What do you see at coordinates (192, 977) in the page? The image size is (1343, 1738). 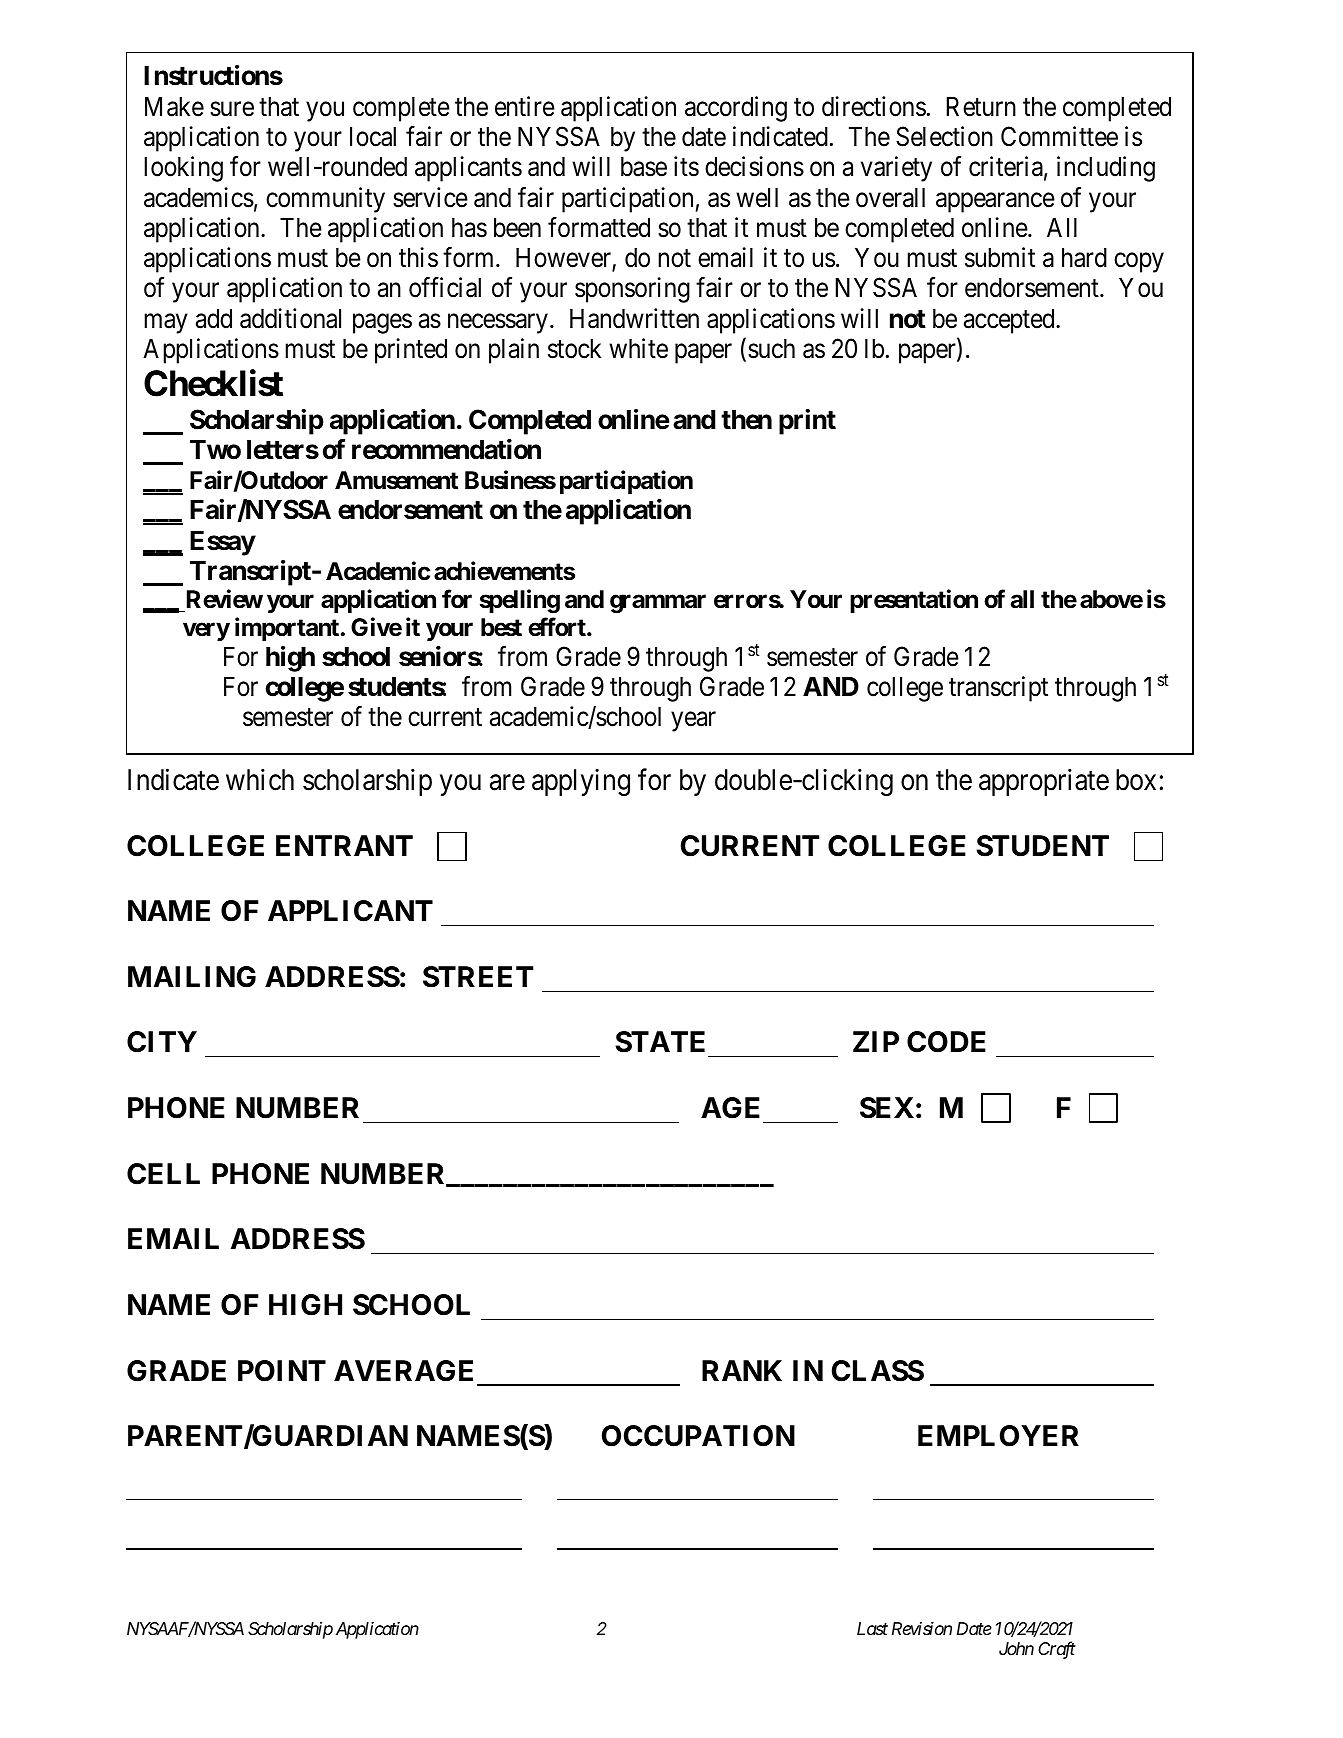 I see `MAILING` at bounding box center [192, 977].
